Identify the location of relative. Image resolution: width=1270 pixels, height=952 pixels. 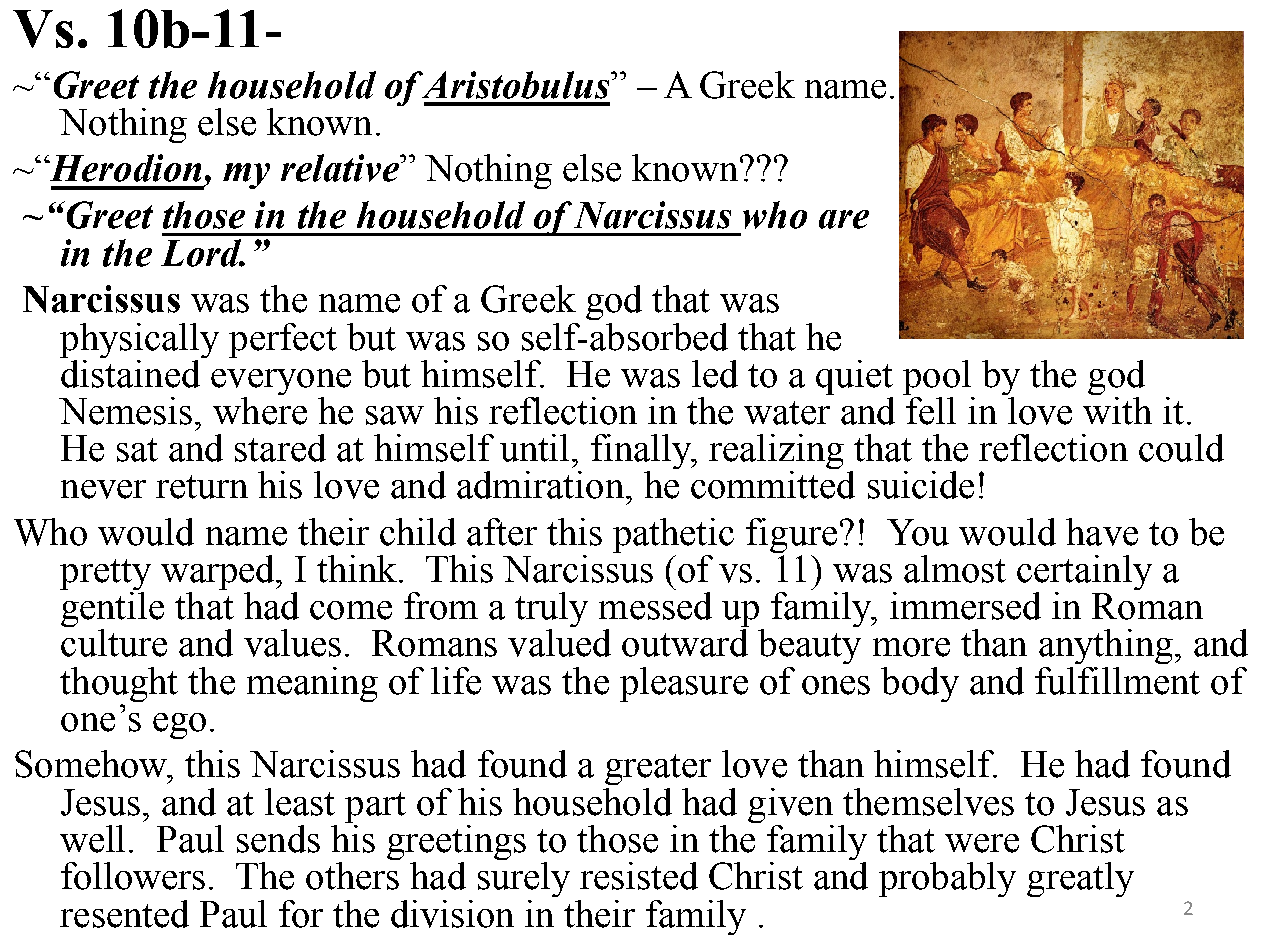
(341, 168).
